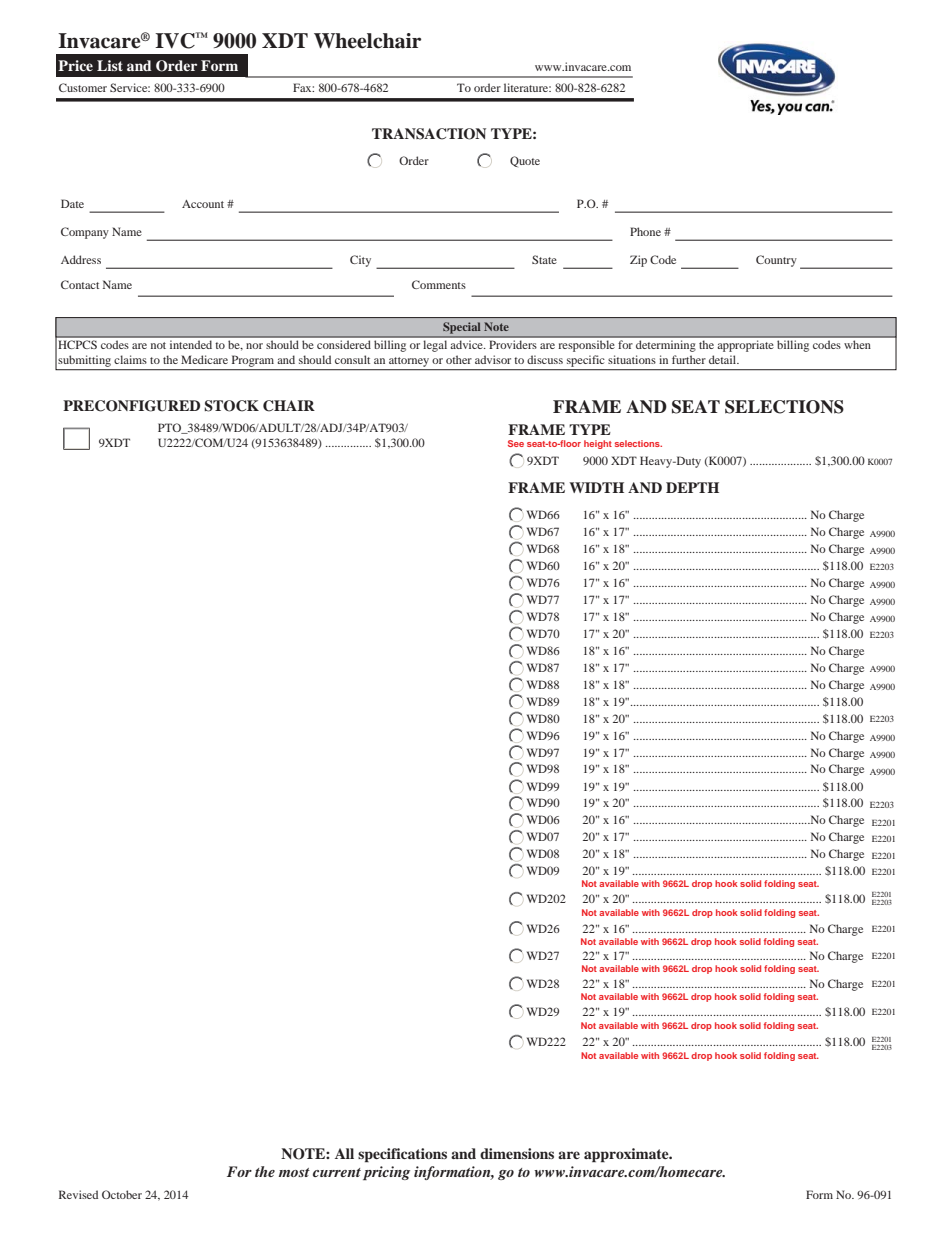 The image size is (952, 1233). What do you see at coordinates (110, 65) in the page?
I see `List` at bounding box center [110, 65].
